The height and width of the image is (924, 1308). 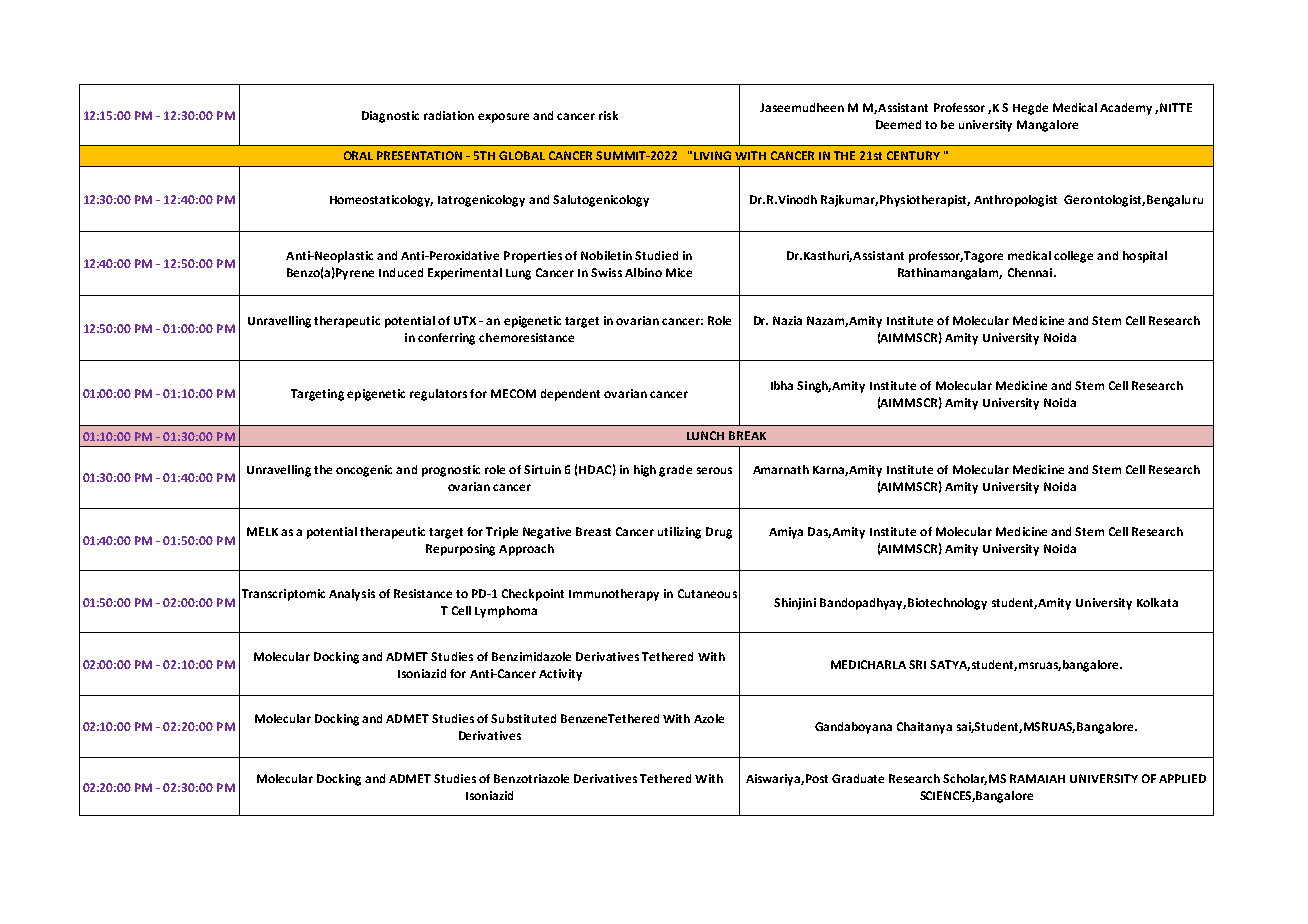 I want to click on Induced, so click(x=401, y=272).
